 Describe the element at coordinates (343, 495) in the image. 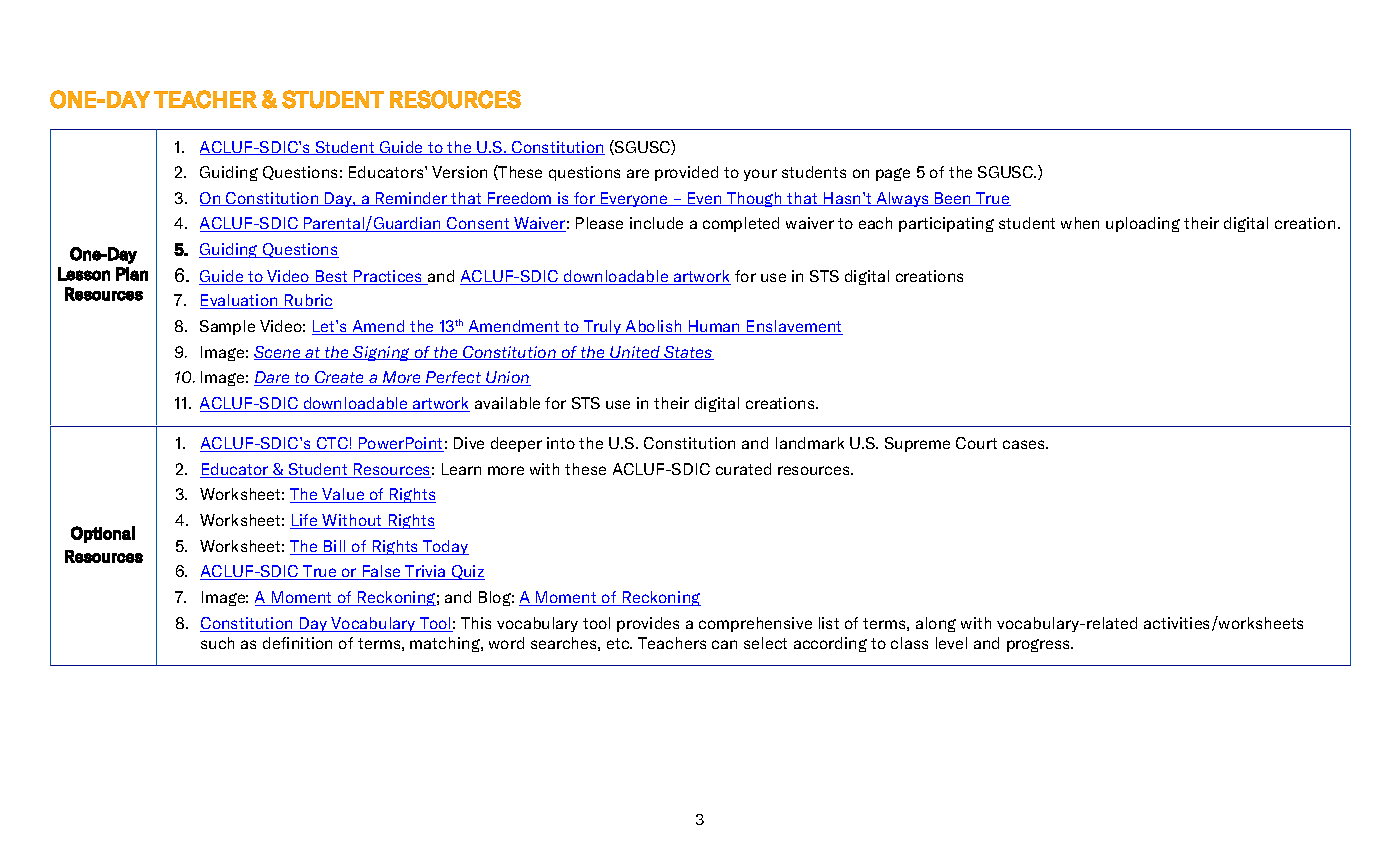

I see `Value` at that location.
